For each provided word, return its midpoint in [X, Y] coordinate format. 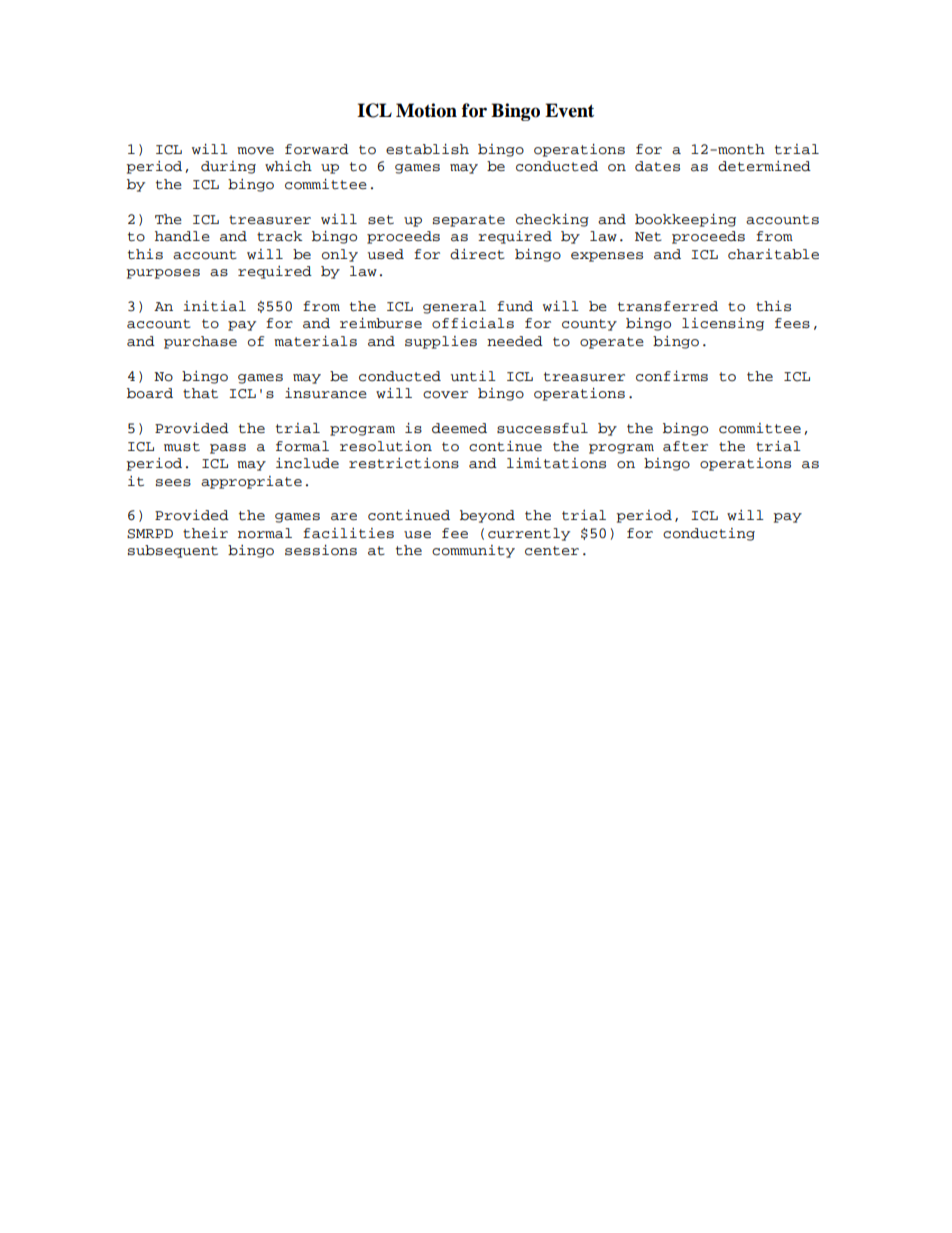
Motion [426, 110]
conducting [709, 534]
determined [764, 166]
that [200, 393]
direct [477, 254]
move [255, 151]
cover [445, 395]
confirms [672, 376]
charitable [773, 254]
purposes [163, 274]
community [473, 551]
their [205, 533]
